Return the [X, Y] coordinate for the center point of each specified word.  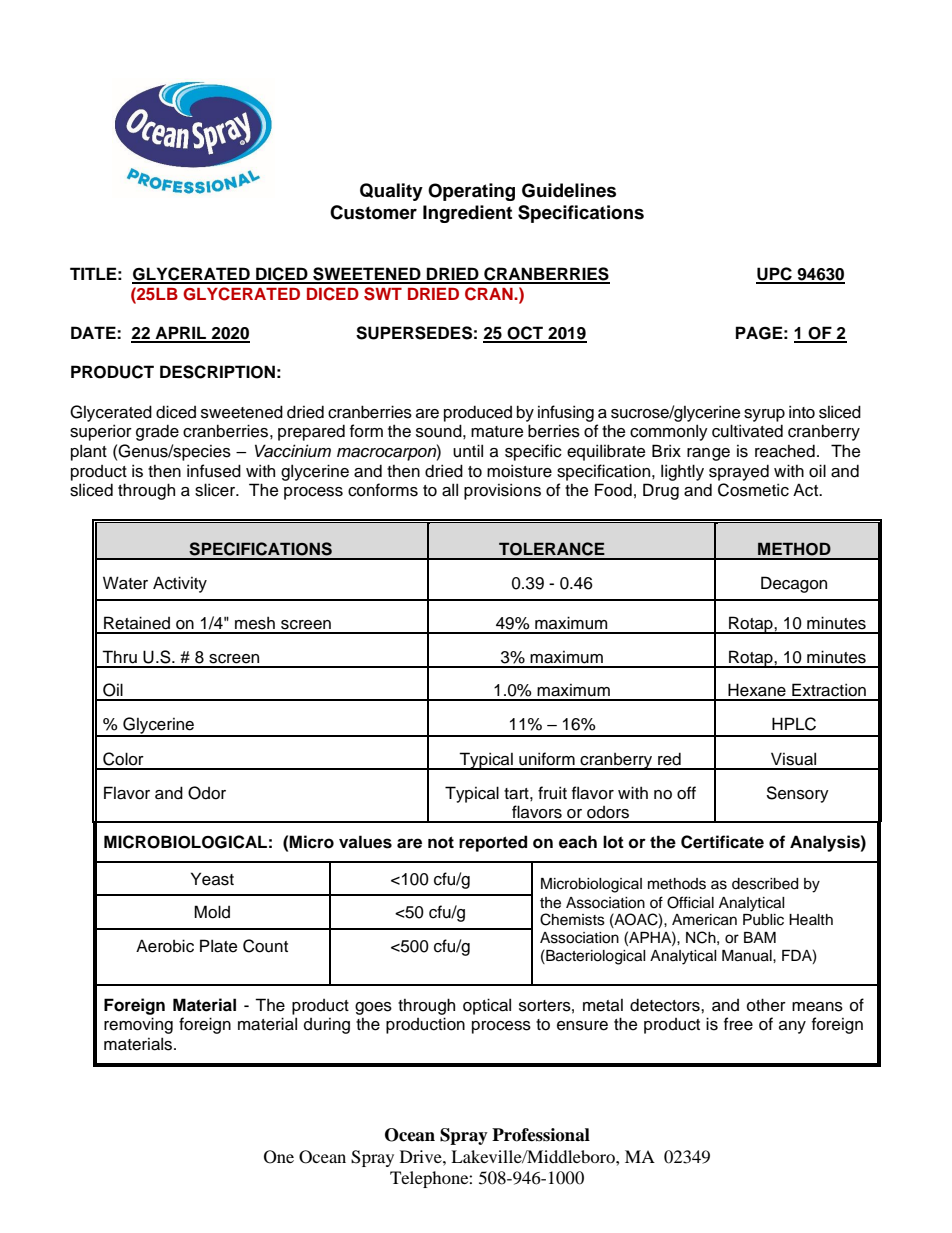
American [704, 920]
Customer [373, 212]
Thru [119, 657]
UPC [775, 275]
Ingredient [467, 214]
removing [138, 1025]
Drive [422, 1156]
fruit [552, 793]
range [708, 454]
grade [157, 432]
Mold [212, 912]
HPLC [794, 724]
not [441, 842]
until [468, 451]
